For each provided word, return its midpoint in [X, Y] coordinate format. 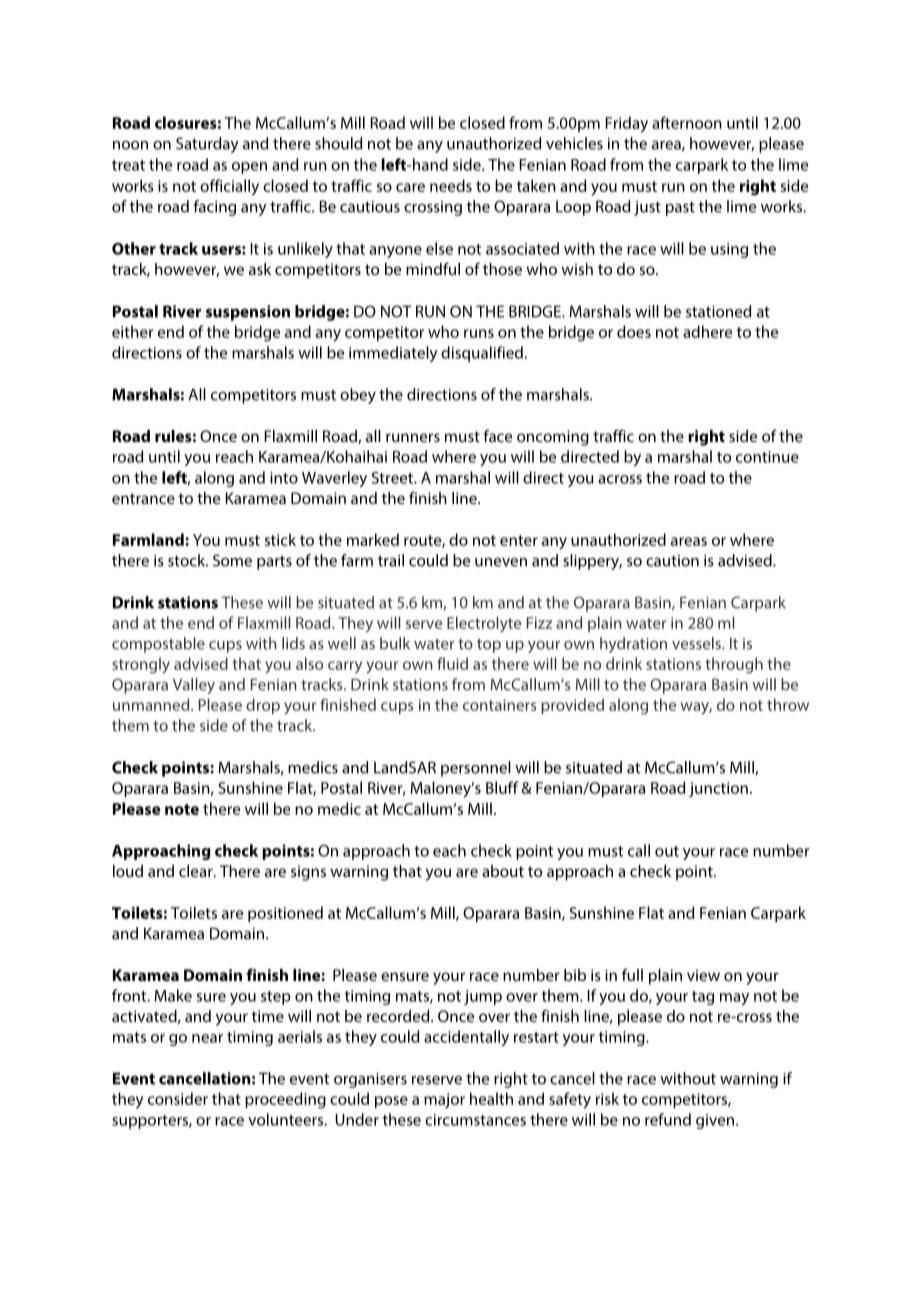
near [207, 1038]
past [680, 209]
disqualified [482, 354]
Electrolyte [484, 624]
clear [197, 871]
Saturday [207, 145]
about [503, 871]
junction [718, 789]
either [133, 331]
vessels [697, 643]
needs [451, 185]
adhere [707, 331]
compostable [158, 645]
